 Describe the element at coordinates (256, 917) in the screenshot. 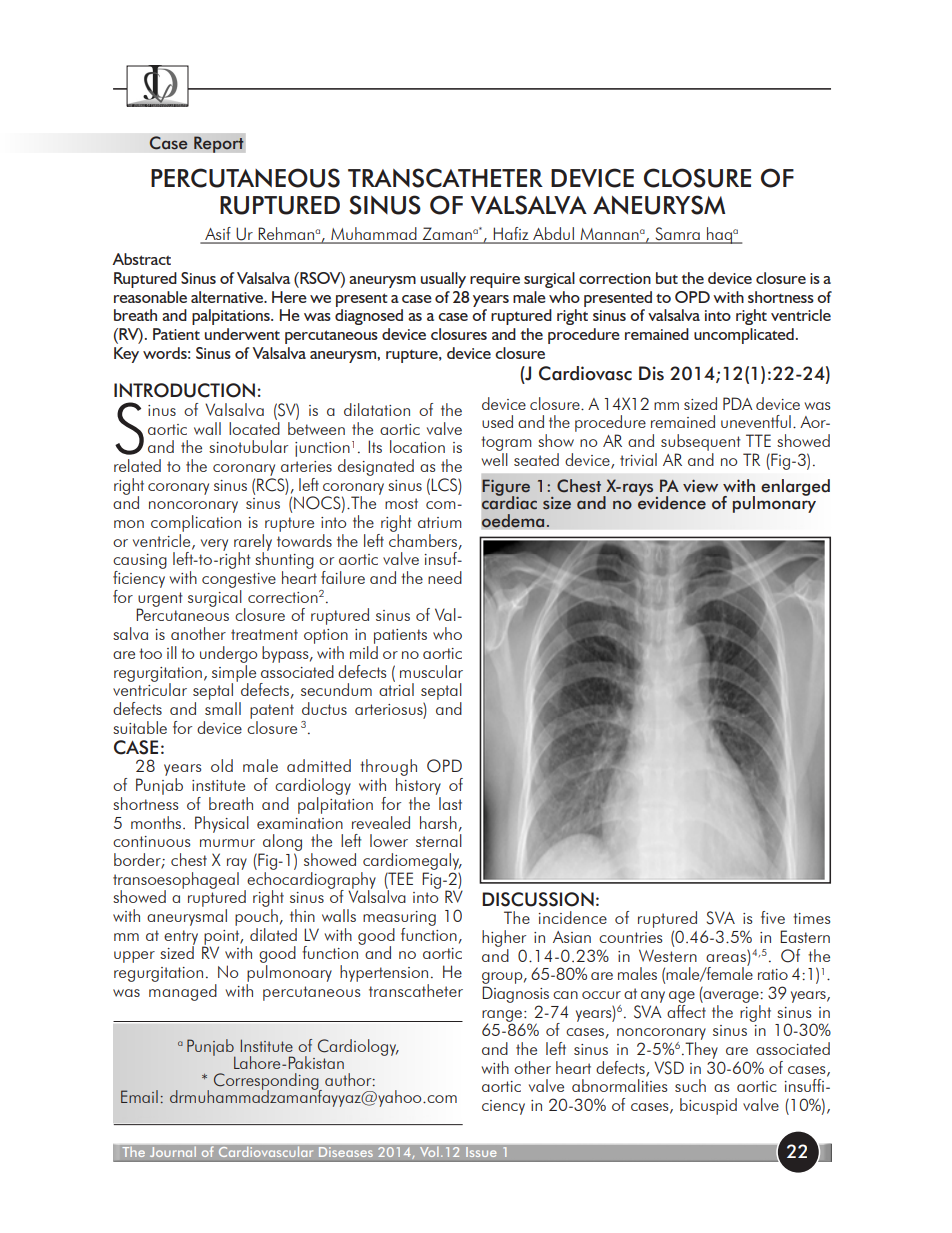

I see `pouch` at that location.
